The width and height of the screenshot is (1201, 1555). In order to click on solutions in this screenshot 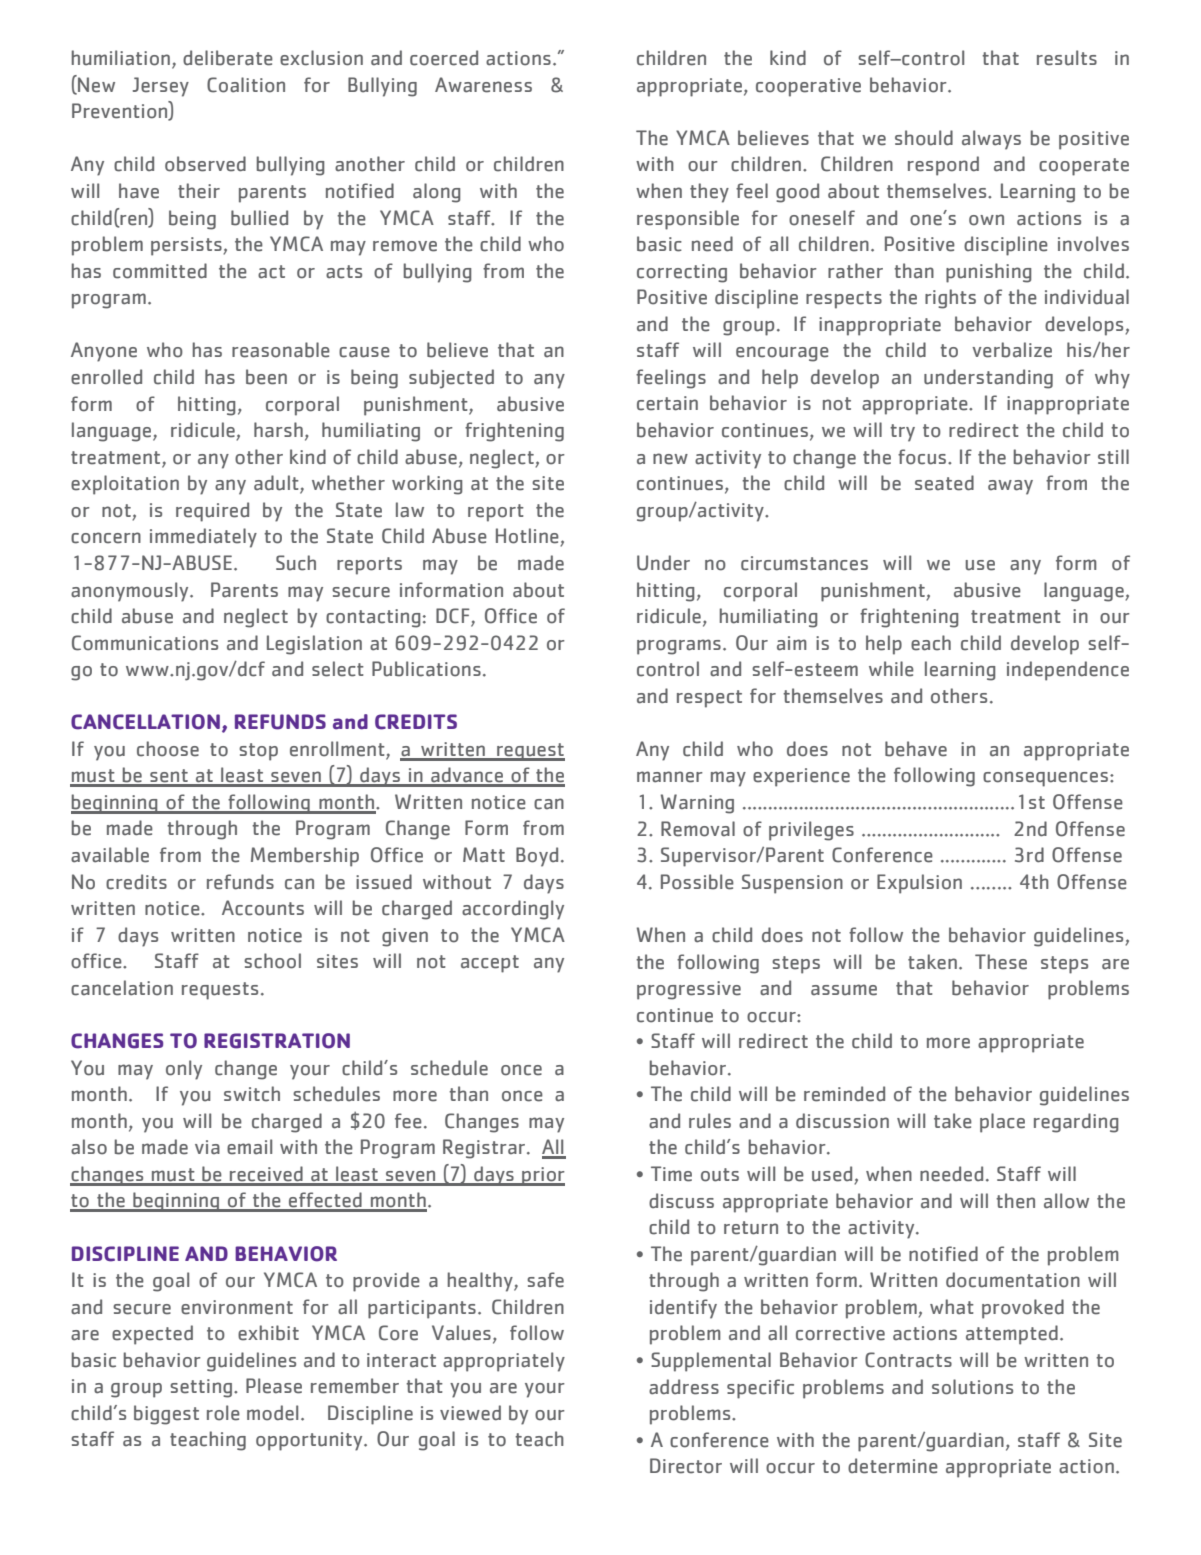, I will do `click(972, 1387)`.
